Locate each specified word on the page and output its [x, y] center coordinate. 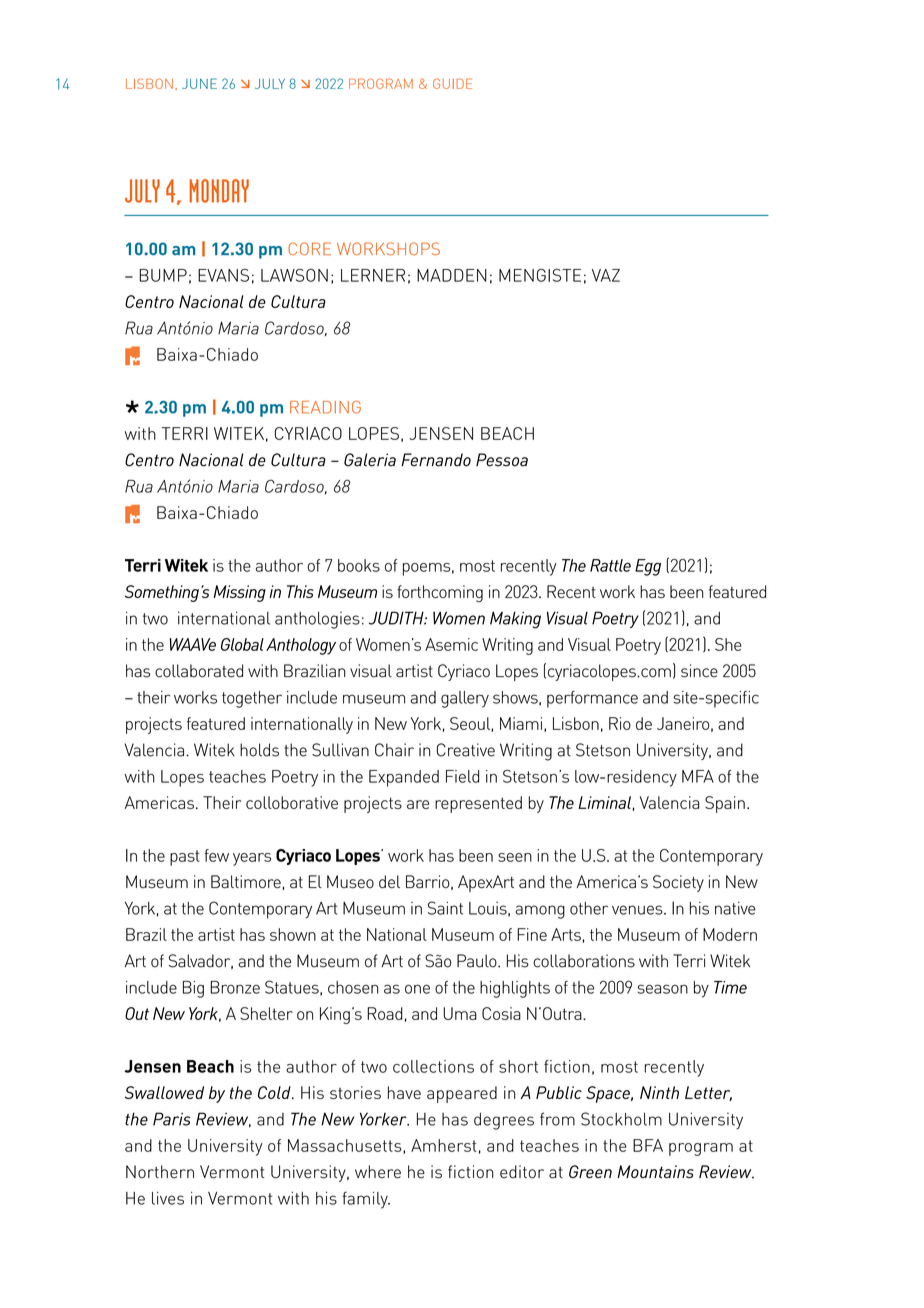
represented [478, 804]
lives [168, 1198]
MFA [698, 776]
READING [325, 407]
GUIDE [452, 83]
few [216, 855]
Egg [648, 567]
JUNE [199, 83]
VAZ [606, 275]
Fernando [436, 460]
